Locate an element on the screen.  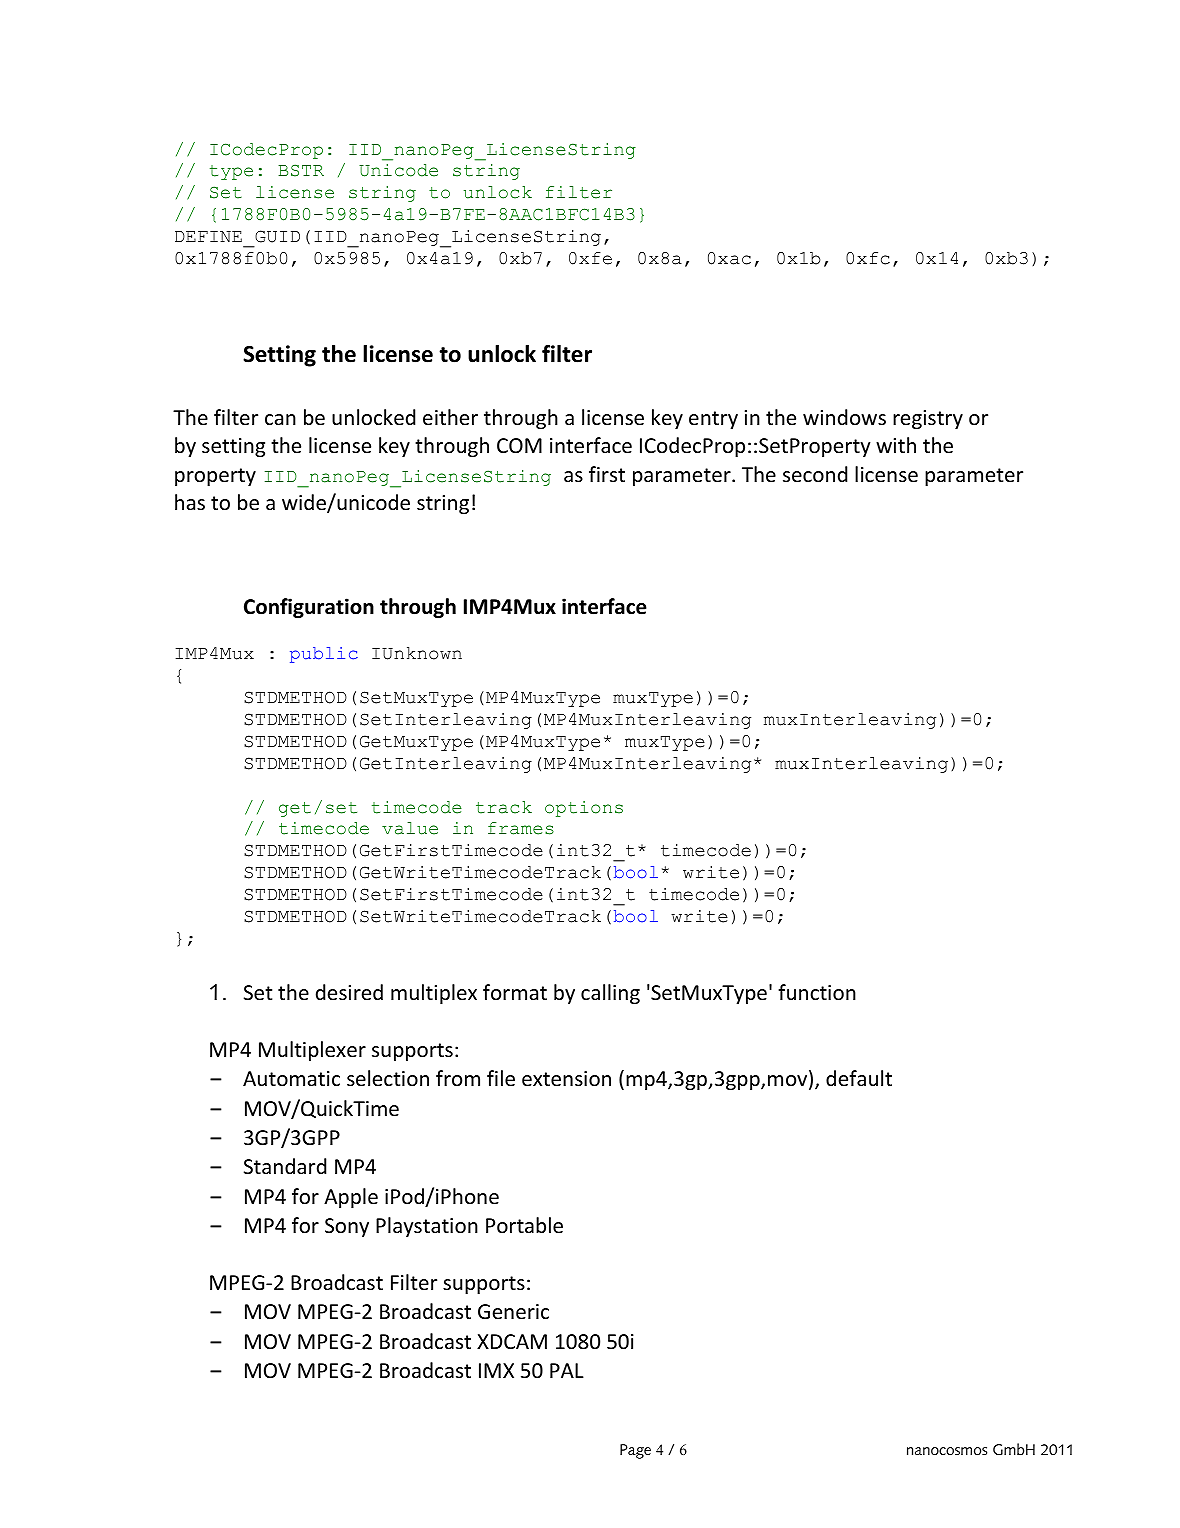
value is located at coordinates (410, 828).
